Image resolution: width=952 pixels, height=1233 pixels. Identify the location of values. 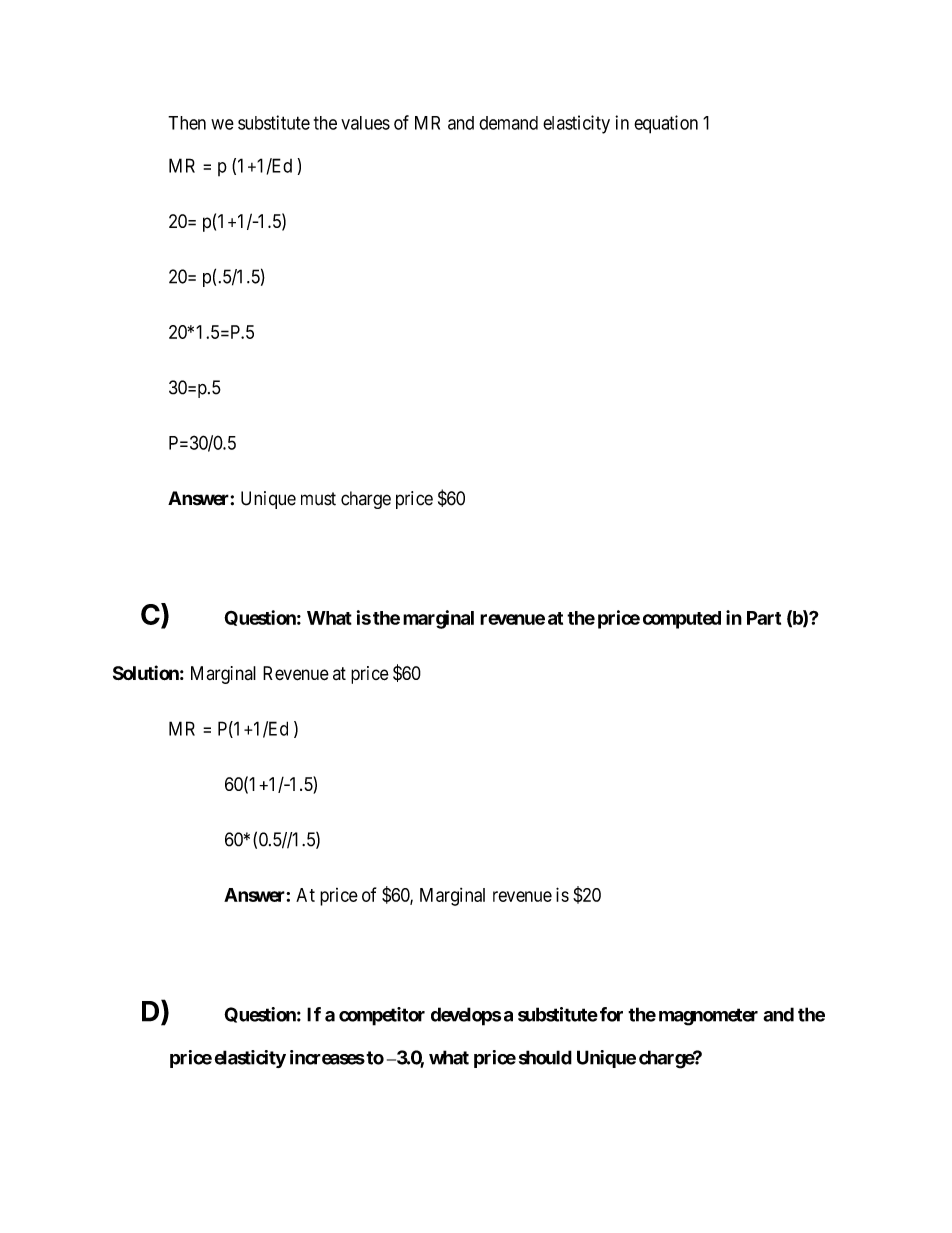
(365, 123).
